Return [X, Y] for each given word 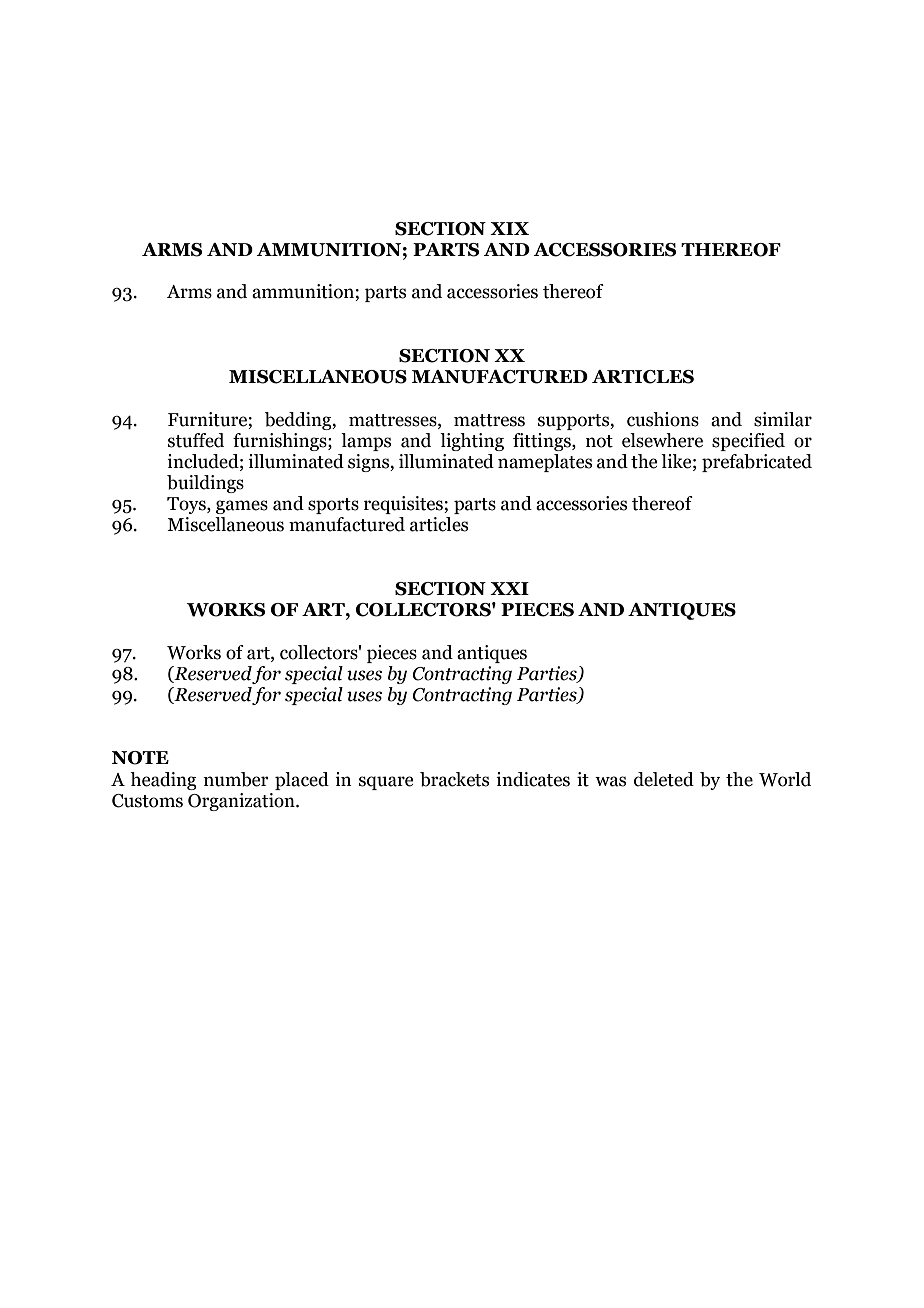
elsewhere [662, 440]
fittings [543, 442]
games [242, 507]
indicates [533, 779]
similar [783, 419]
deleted [664, 779]
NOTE [140, 758]
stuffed [196, 440]
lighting [472, 442]
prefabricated [757, 463]
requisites [404, 505]
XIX [509, 228]
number [236, 779]
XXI [509, 588]
